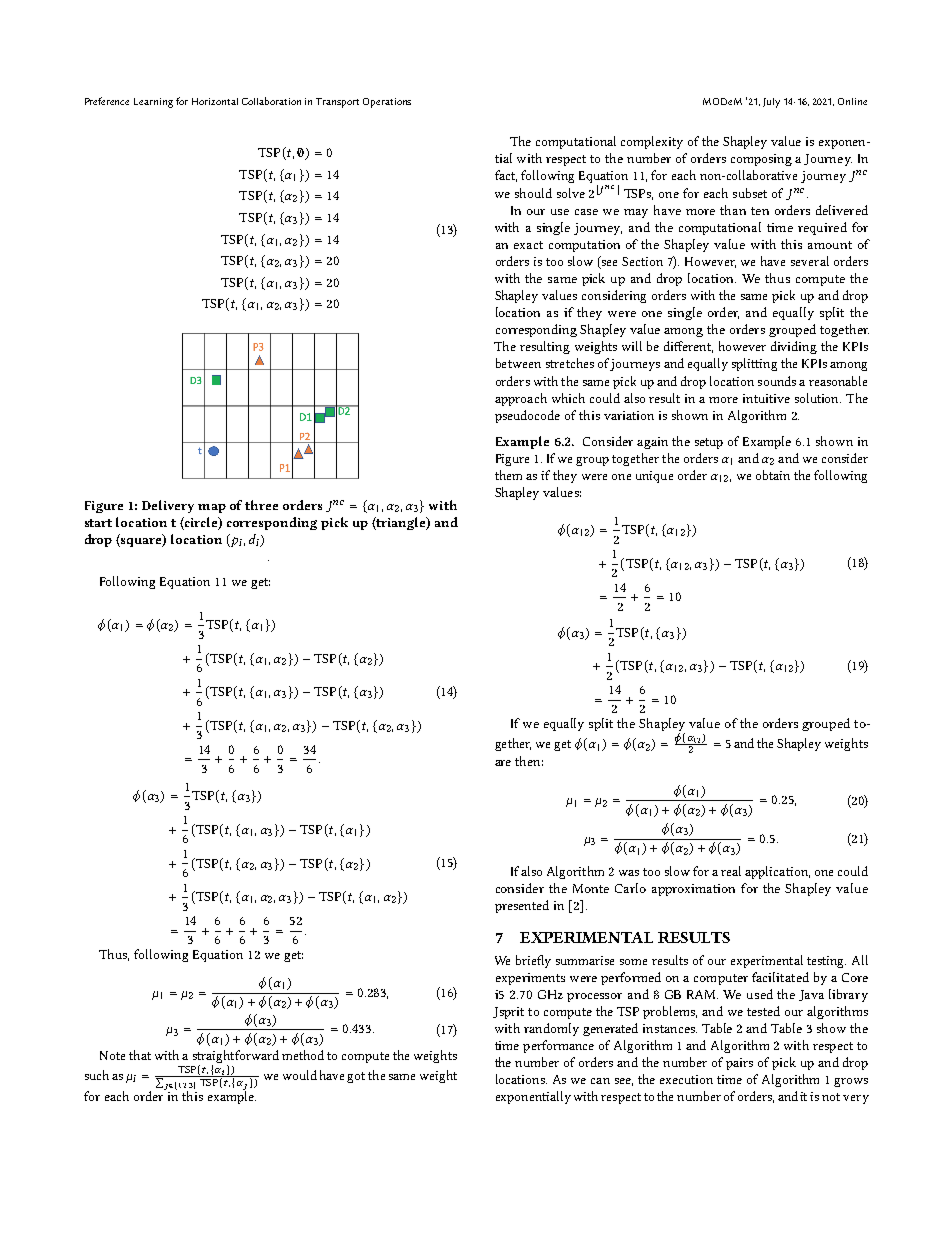 Image resolution: width=952 pixels, height=1233 pixels. I want to click on pairs, so click(739, 1064).
